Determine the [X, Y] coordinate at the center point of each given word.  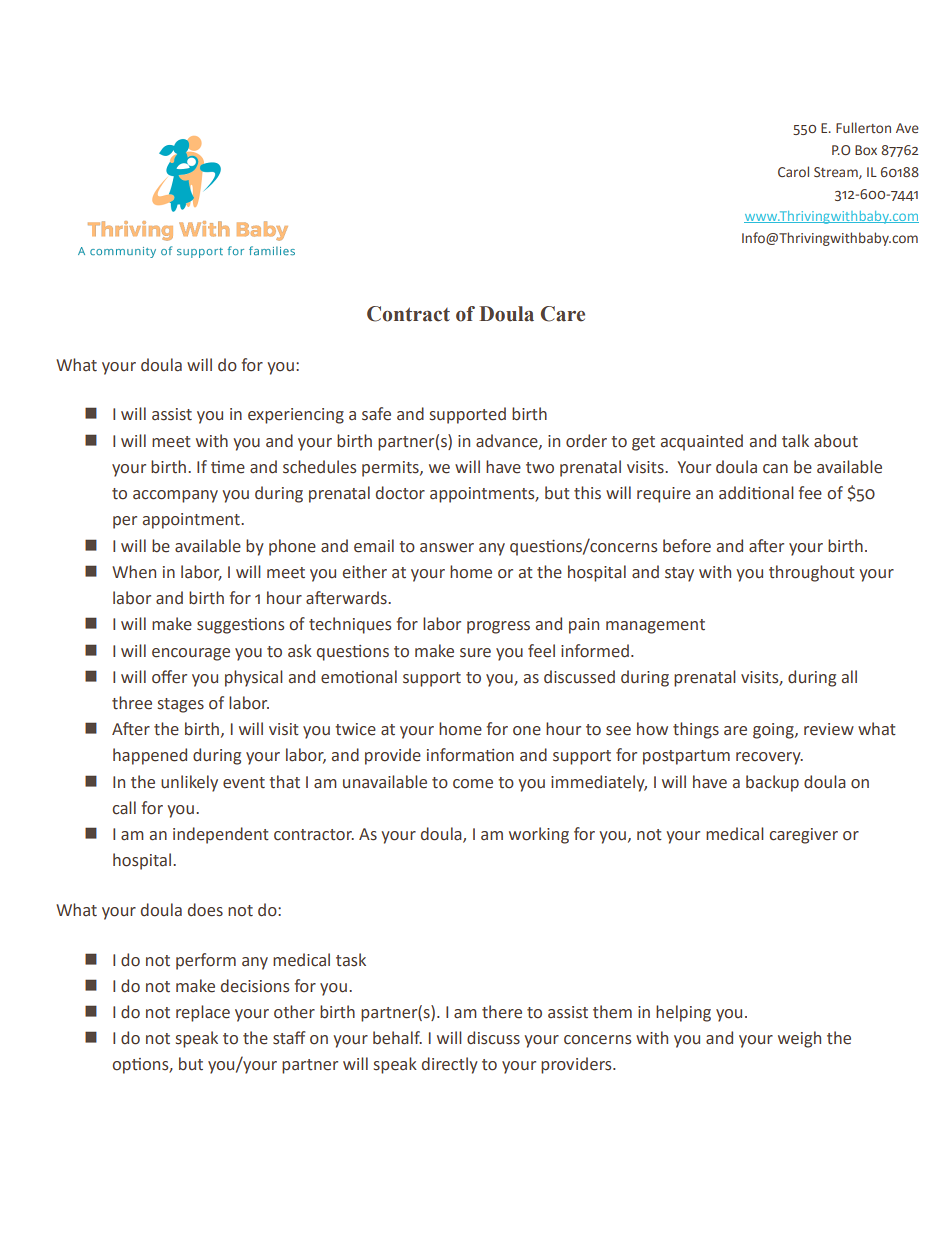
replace [203, 1013]
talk [795, 441]
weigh [799, 1039]
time [228, 467]
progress [498, 627]
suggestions [240, 626]
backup [772, 783]
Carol [793, 171]
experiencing [296, 416]
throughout [812, 573]
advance [508, 441]
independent [221, 835]
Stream [837, 173]
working [539, 835]
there [502, 1012]
